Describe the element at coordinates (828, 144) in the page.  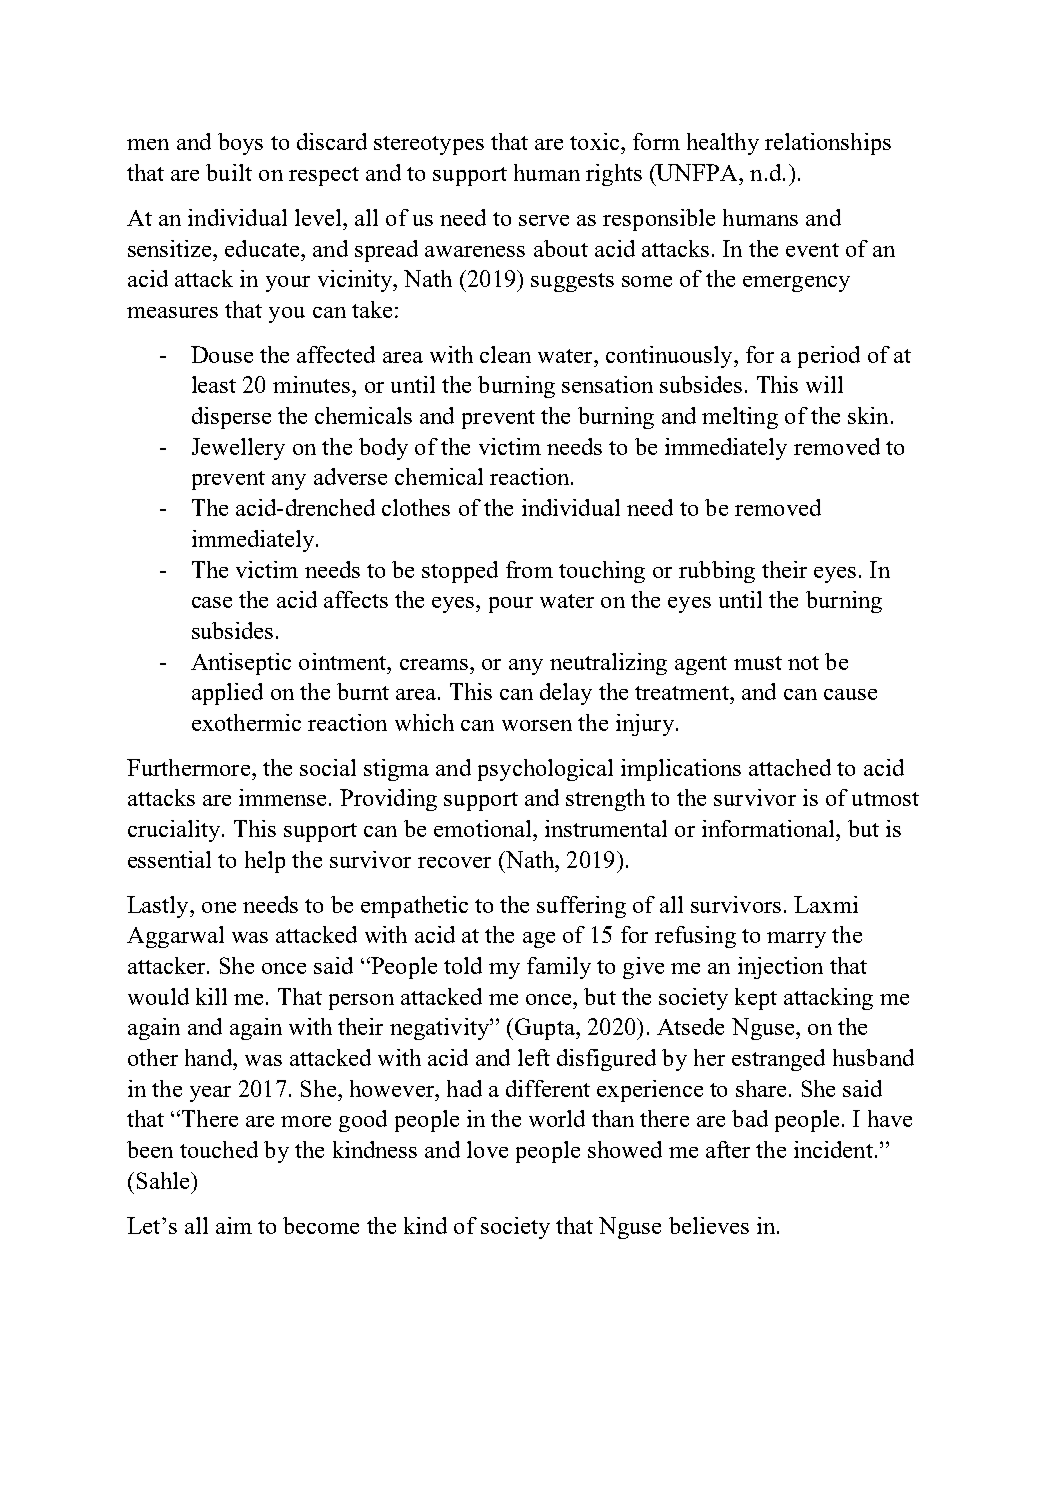
I see `relationships` at that location.
